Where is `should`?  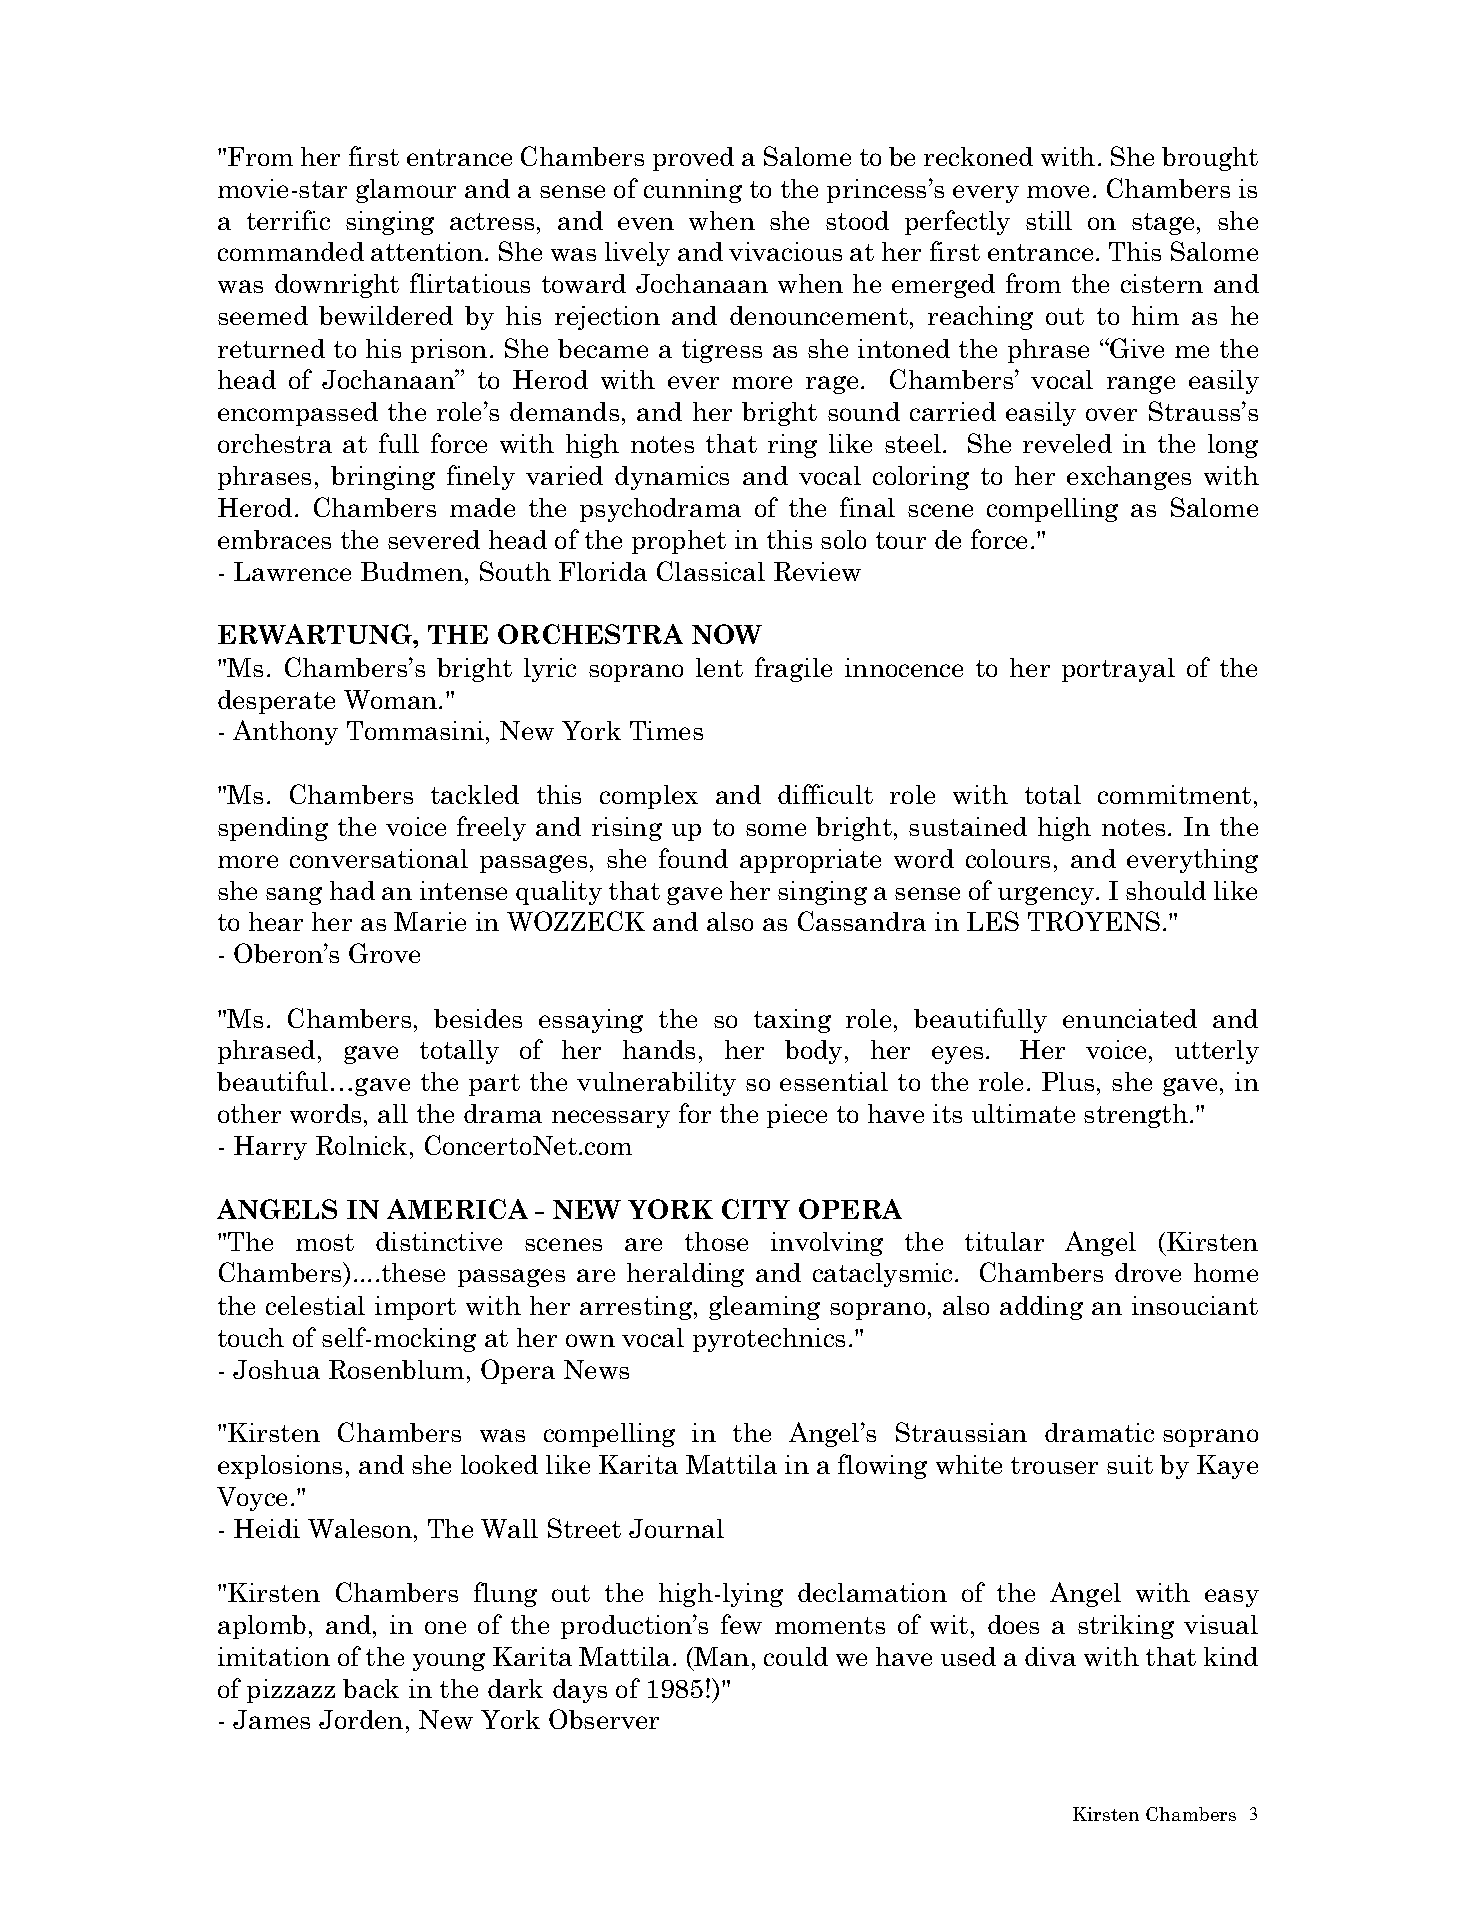 should is located at coordinates (1166, 890).
